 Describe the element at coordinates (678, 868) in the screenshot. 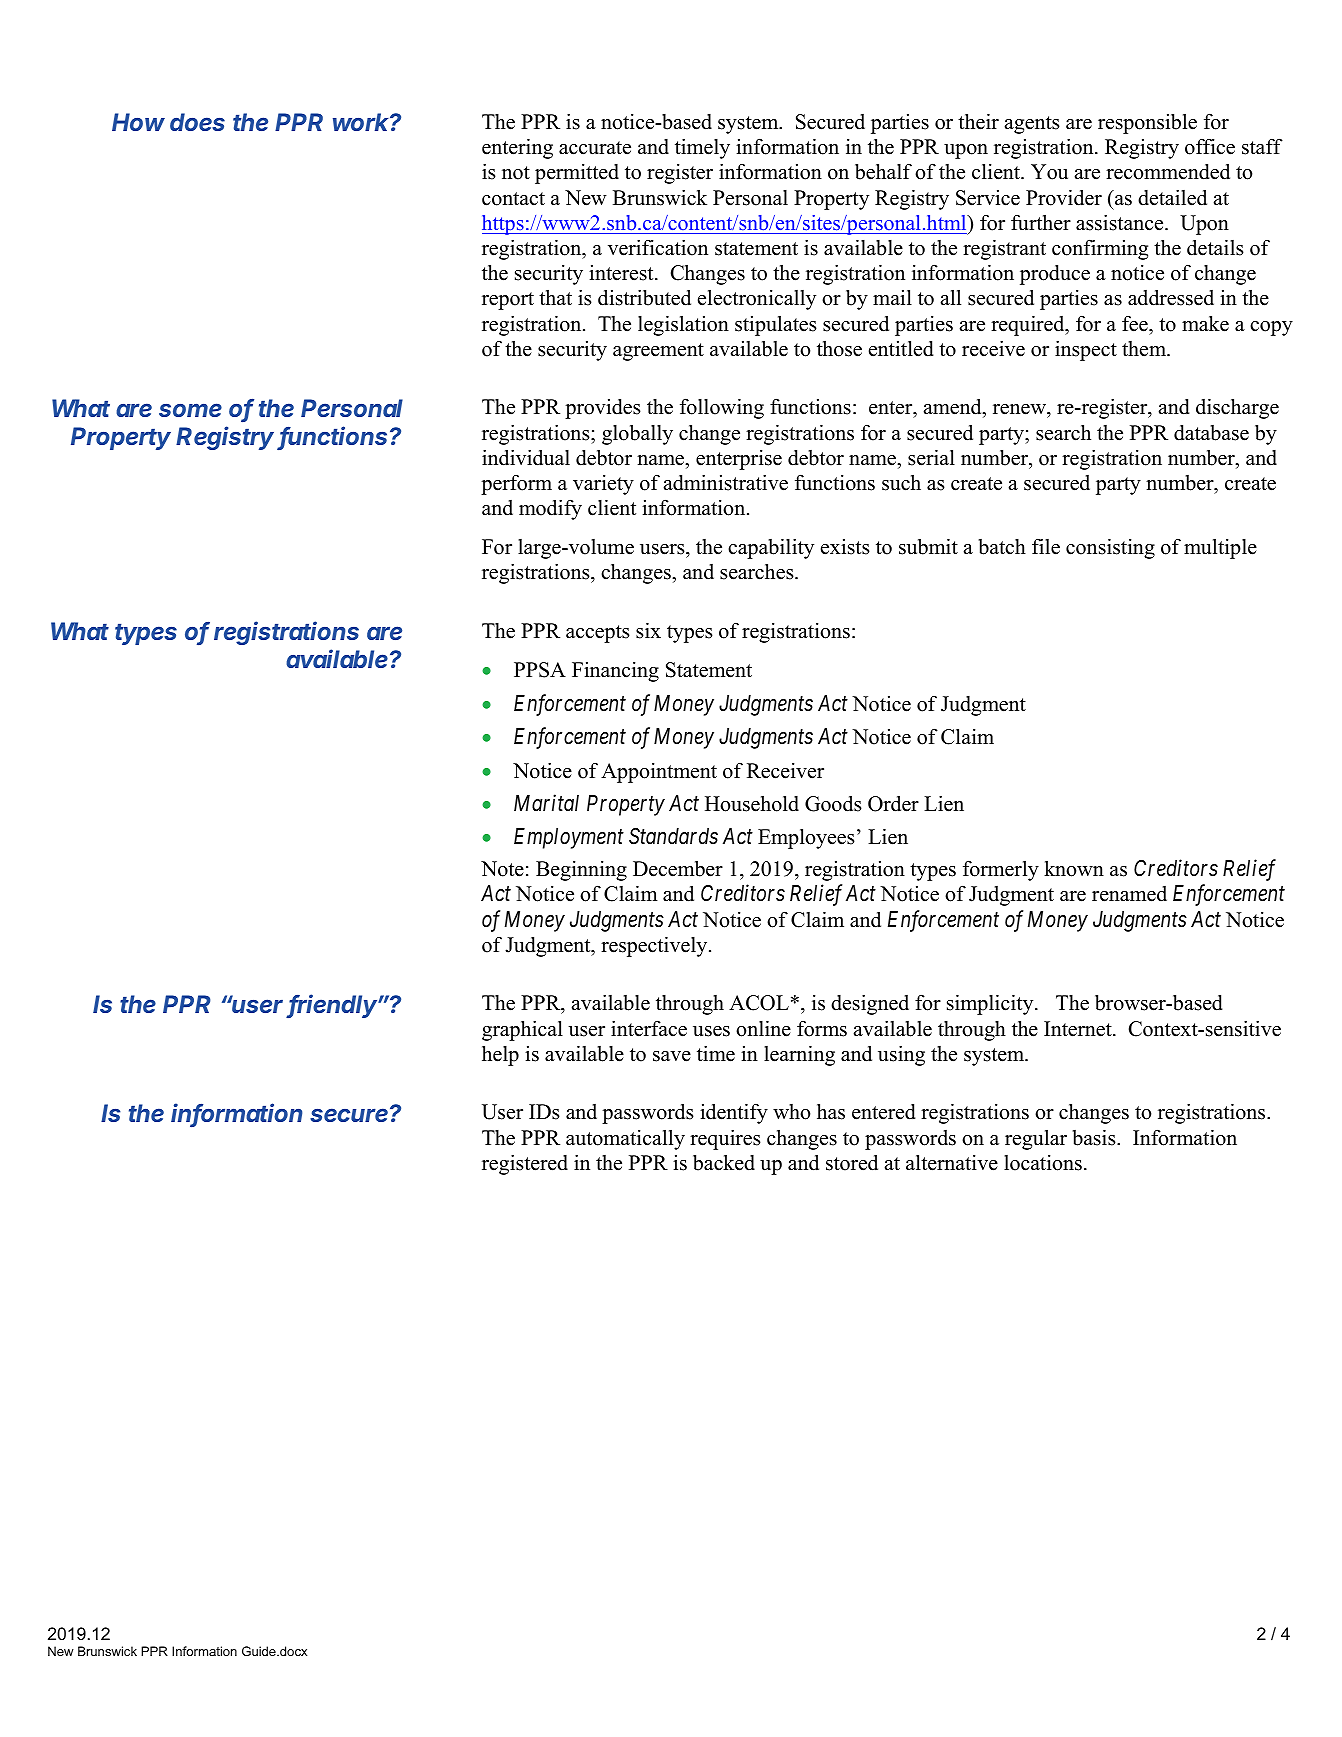

I see `December` at that location.
